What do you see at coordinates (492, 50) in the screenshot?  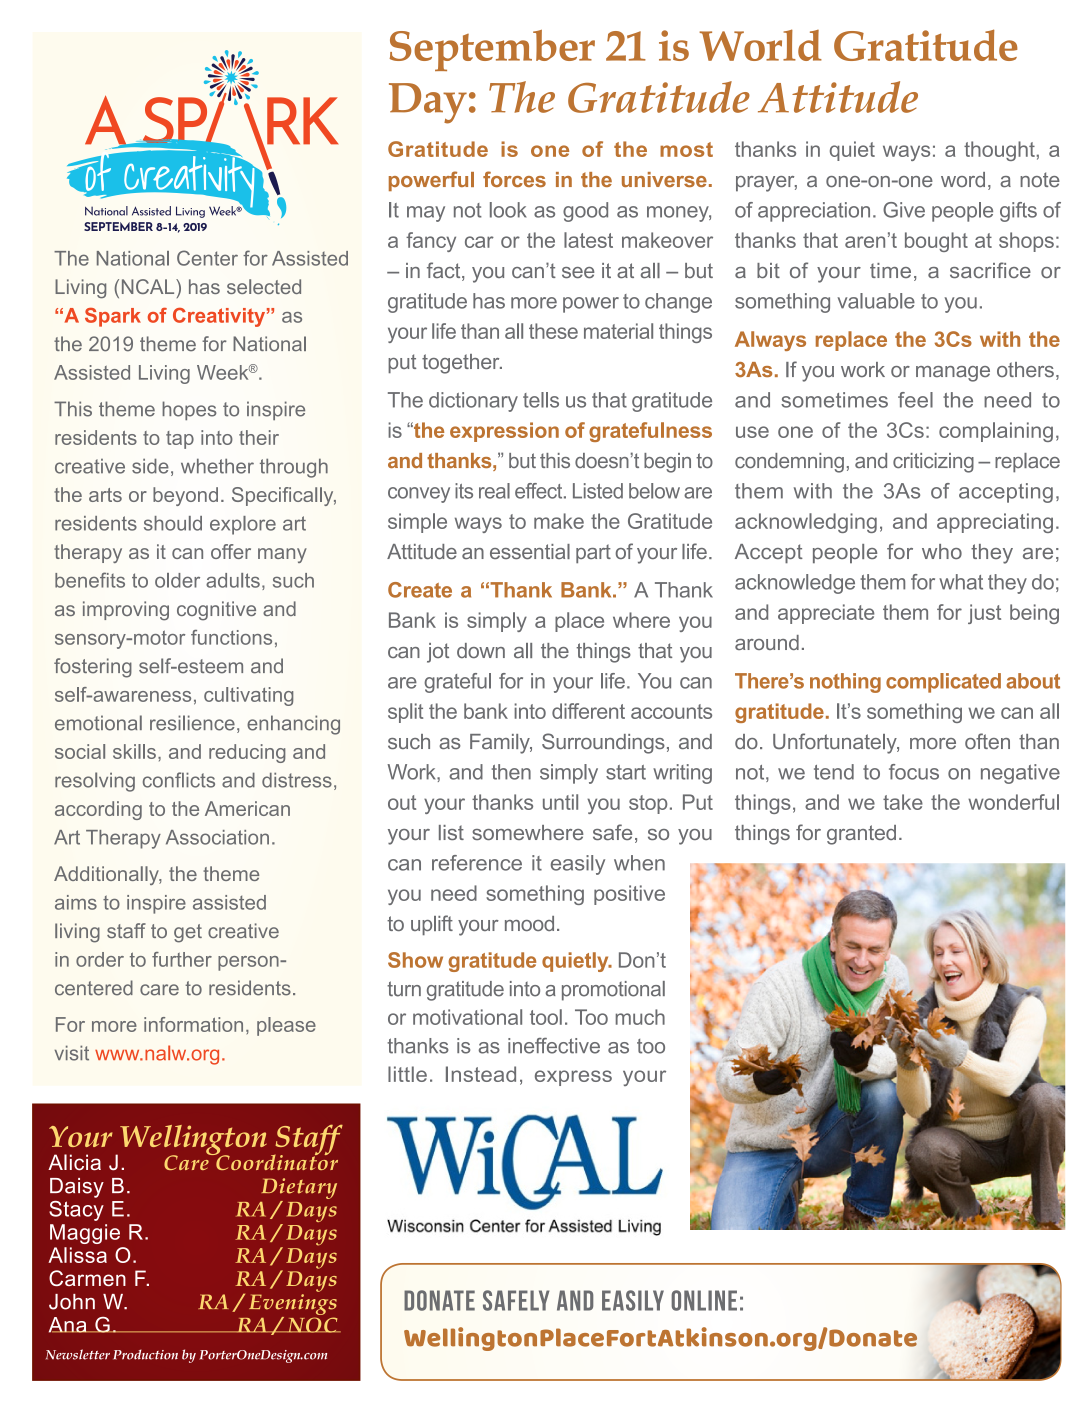 I see `September` at bounding box center [492, 50].
